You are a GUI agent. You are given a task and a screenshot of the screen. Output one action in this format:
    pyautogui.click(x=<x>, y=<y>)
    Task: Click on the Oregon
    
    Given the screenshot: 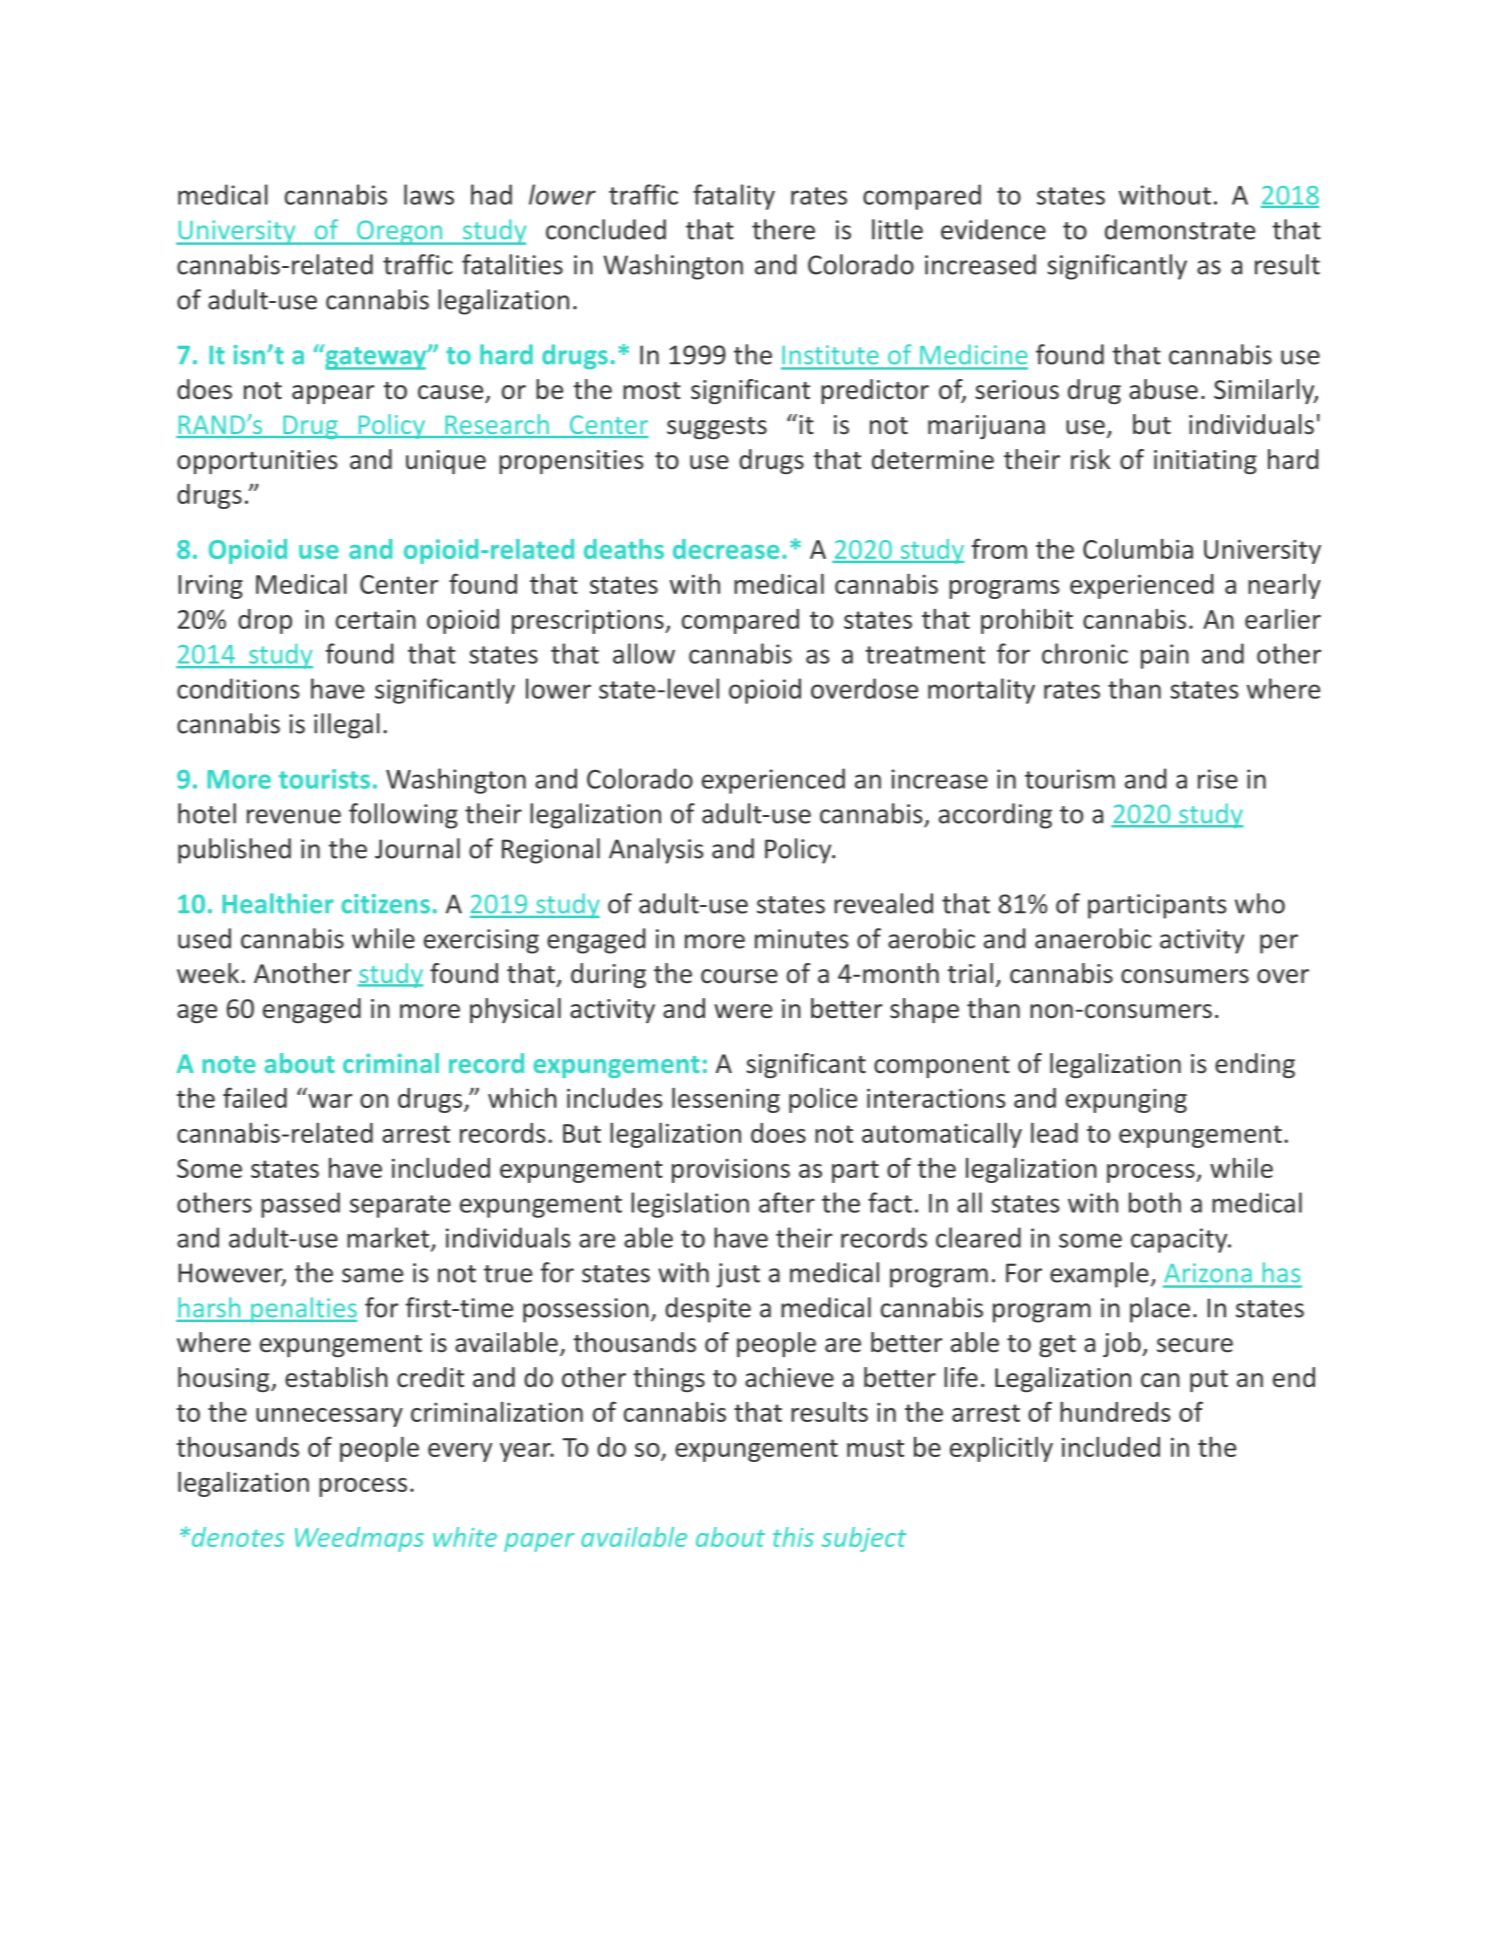 What is the action you would take?
    pyautogui.click(x=400, y=232)
